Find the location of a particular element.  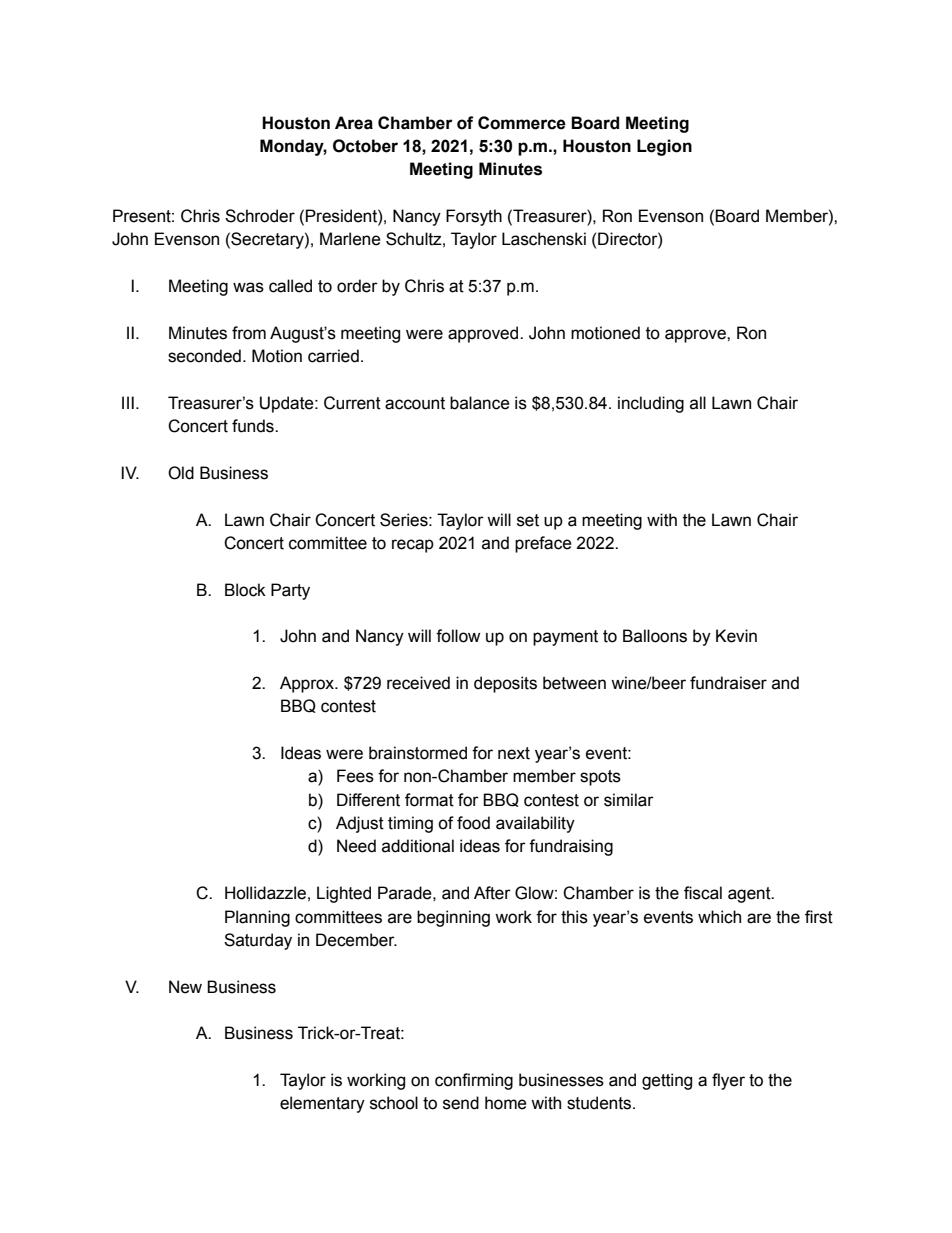

Area is located at coordinates (354, 123).
